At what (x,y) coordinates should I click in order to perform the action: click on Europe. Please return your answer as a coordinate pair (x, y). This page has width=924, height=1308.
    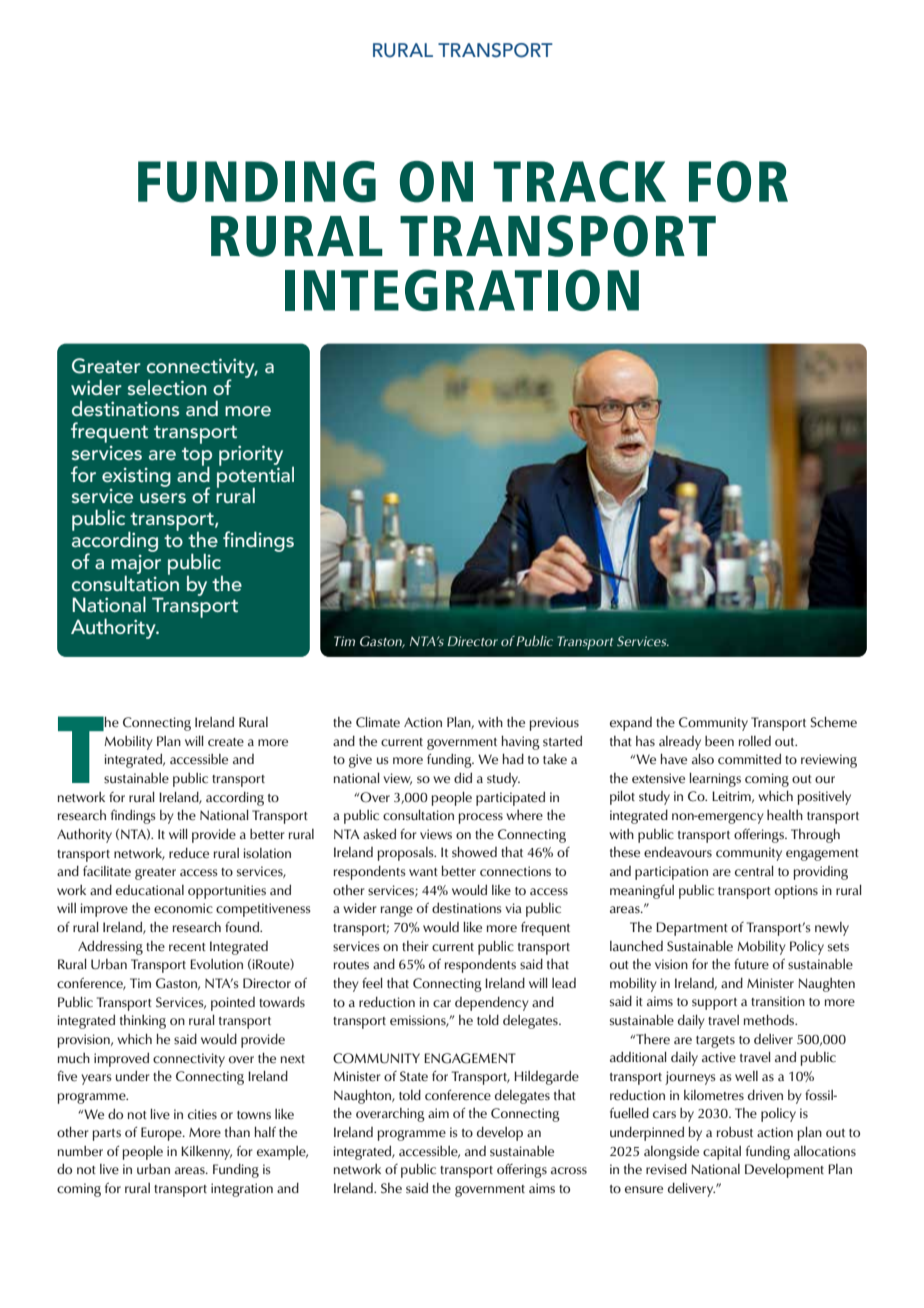
    Looking at the image, I should click on (162, 1134).
